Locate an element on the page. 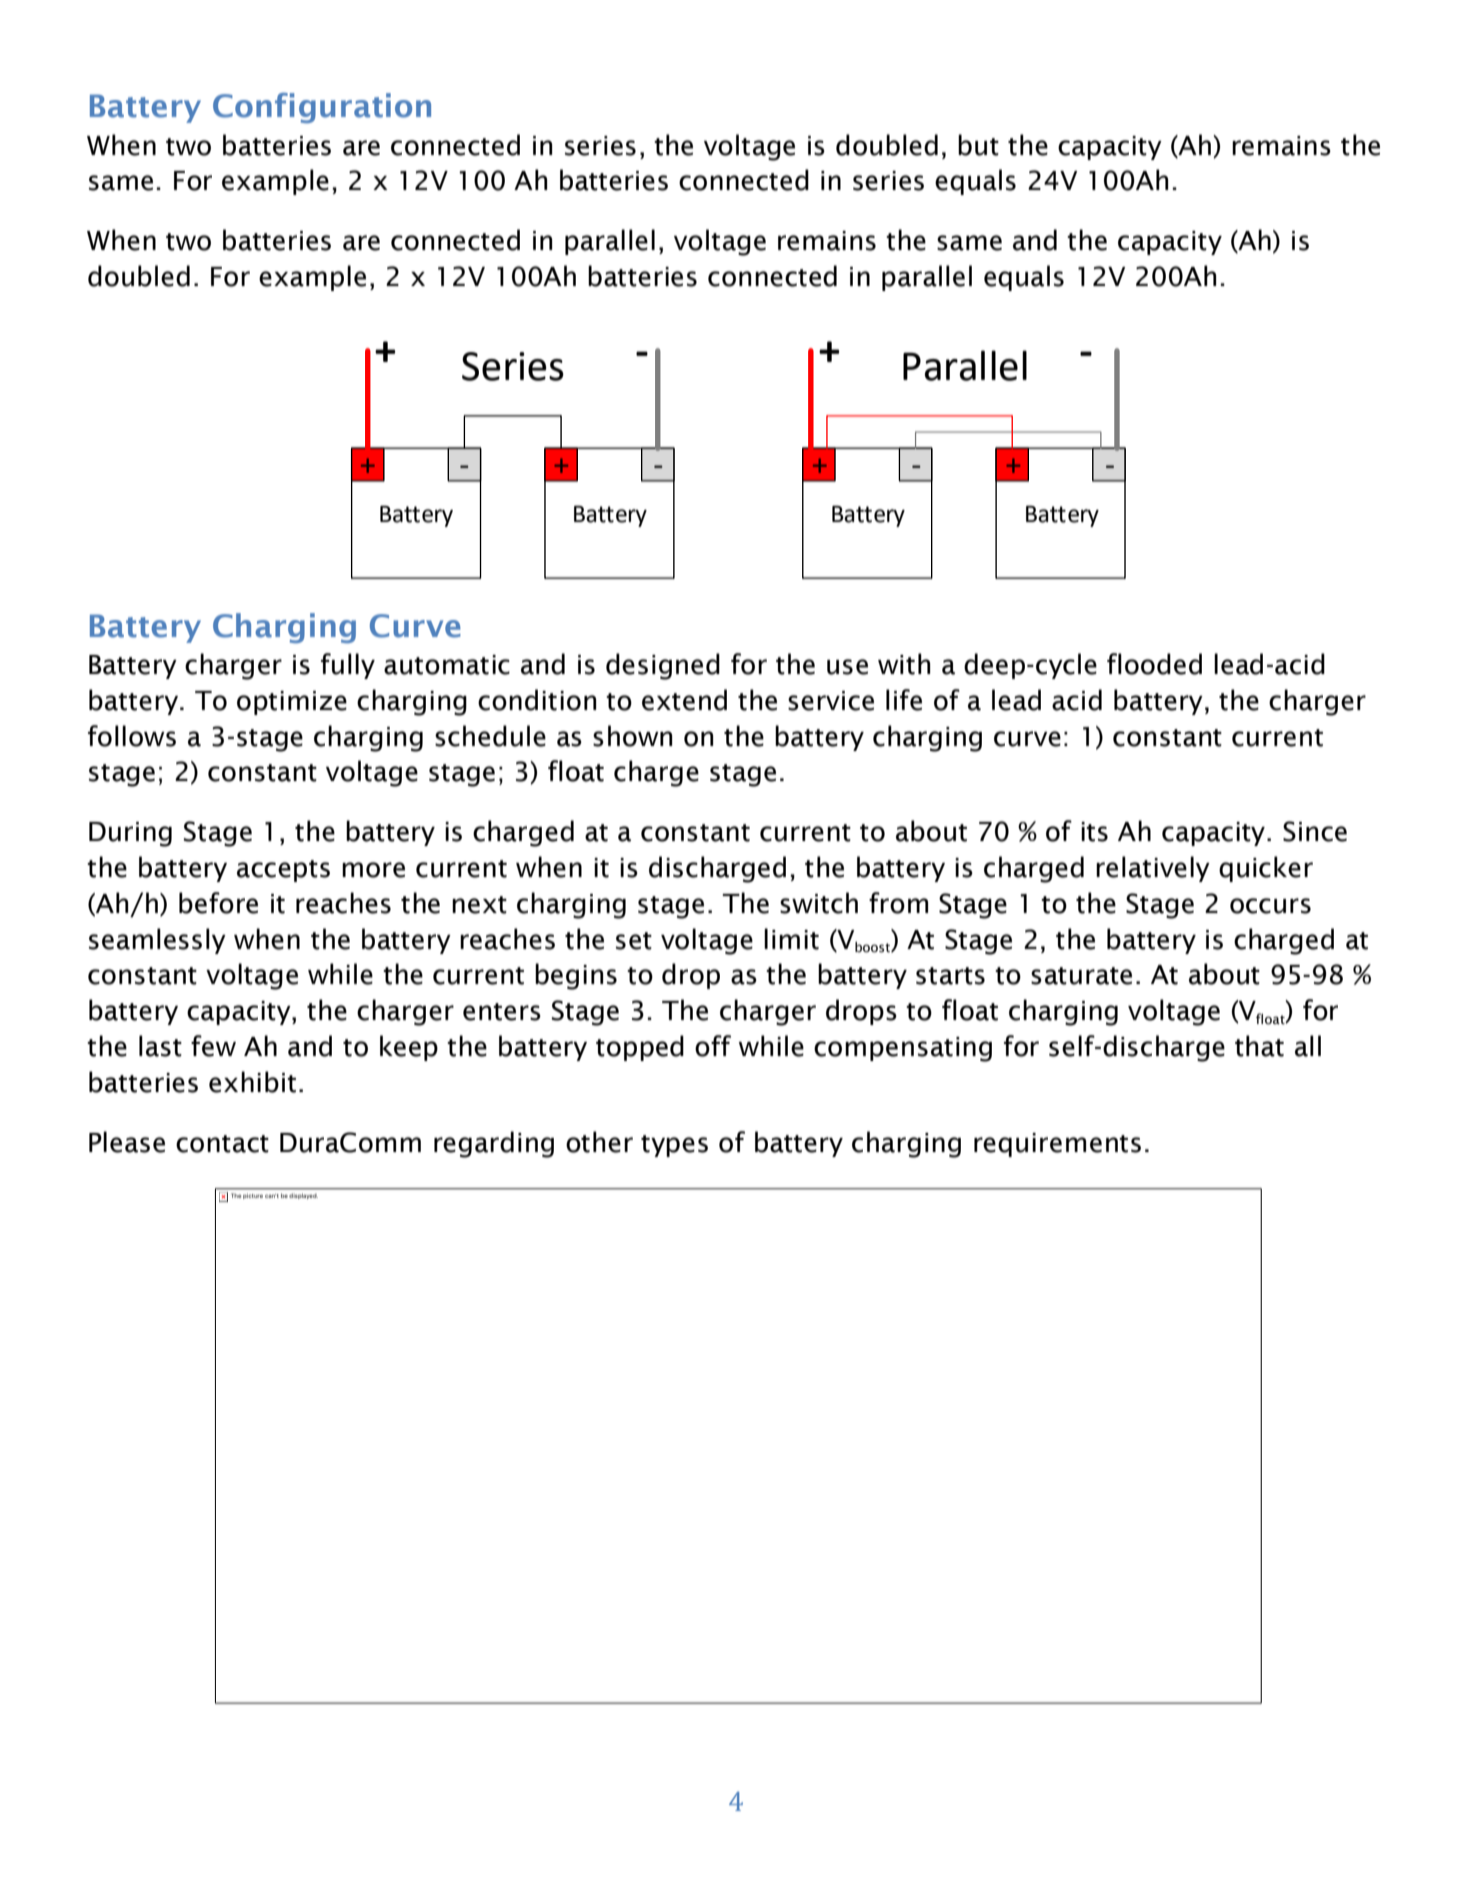 The image size is (1471, 1903). with is located at coordinates (904, 664).
